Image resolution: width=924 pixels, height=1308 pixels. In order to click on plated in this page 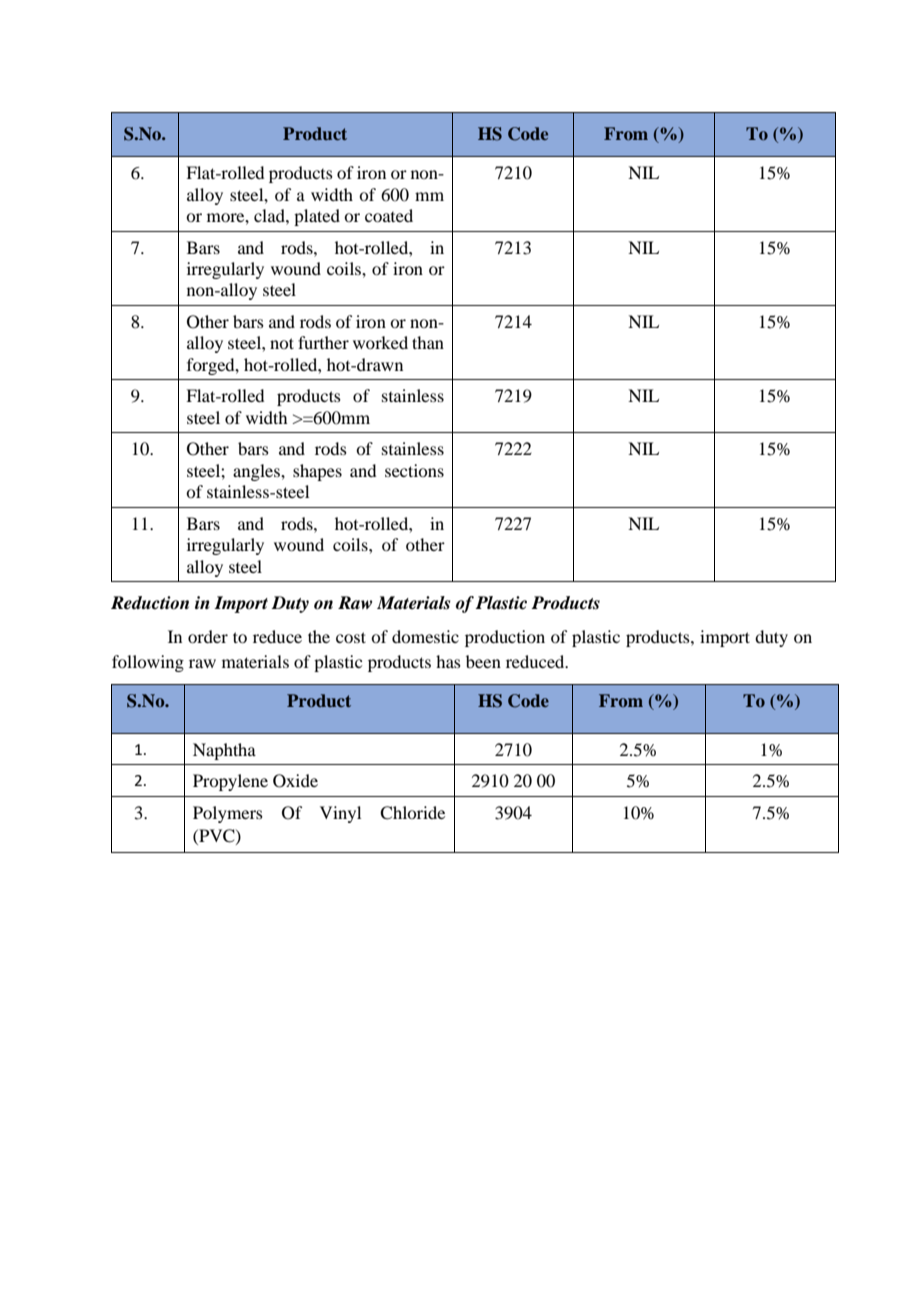, I will do `click(317, 217)`.
